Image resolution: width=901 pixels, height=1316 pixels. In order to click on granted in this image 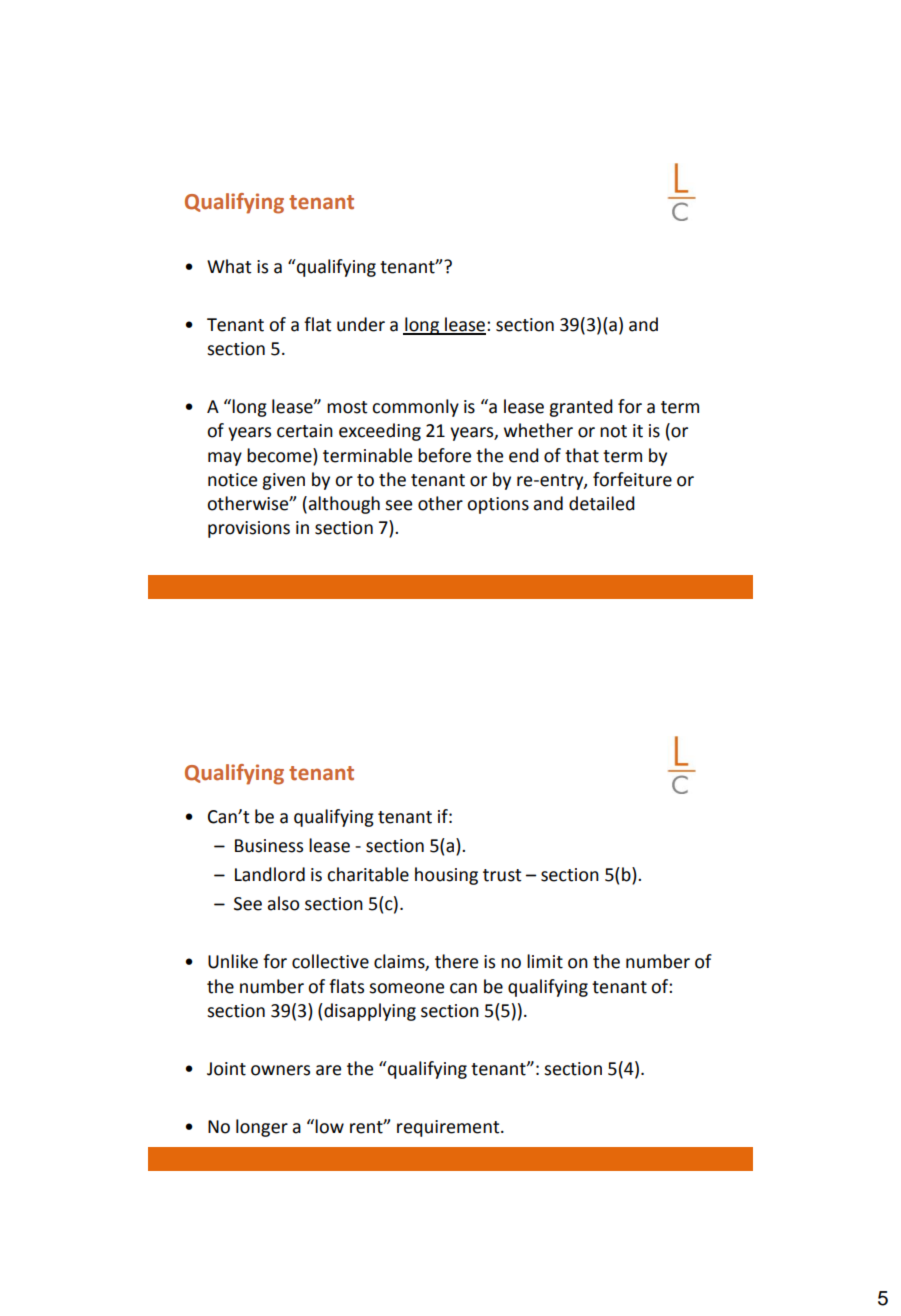, I will do `click(581, 408)`.
